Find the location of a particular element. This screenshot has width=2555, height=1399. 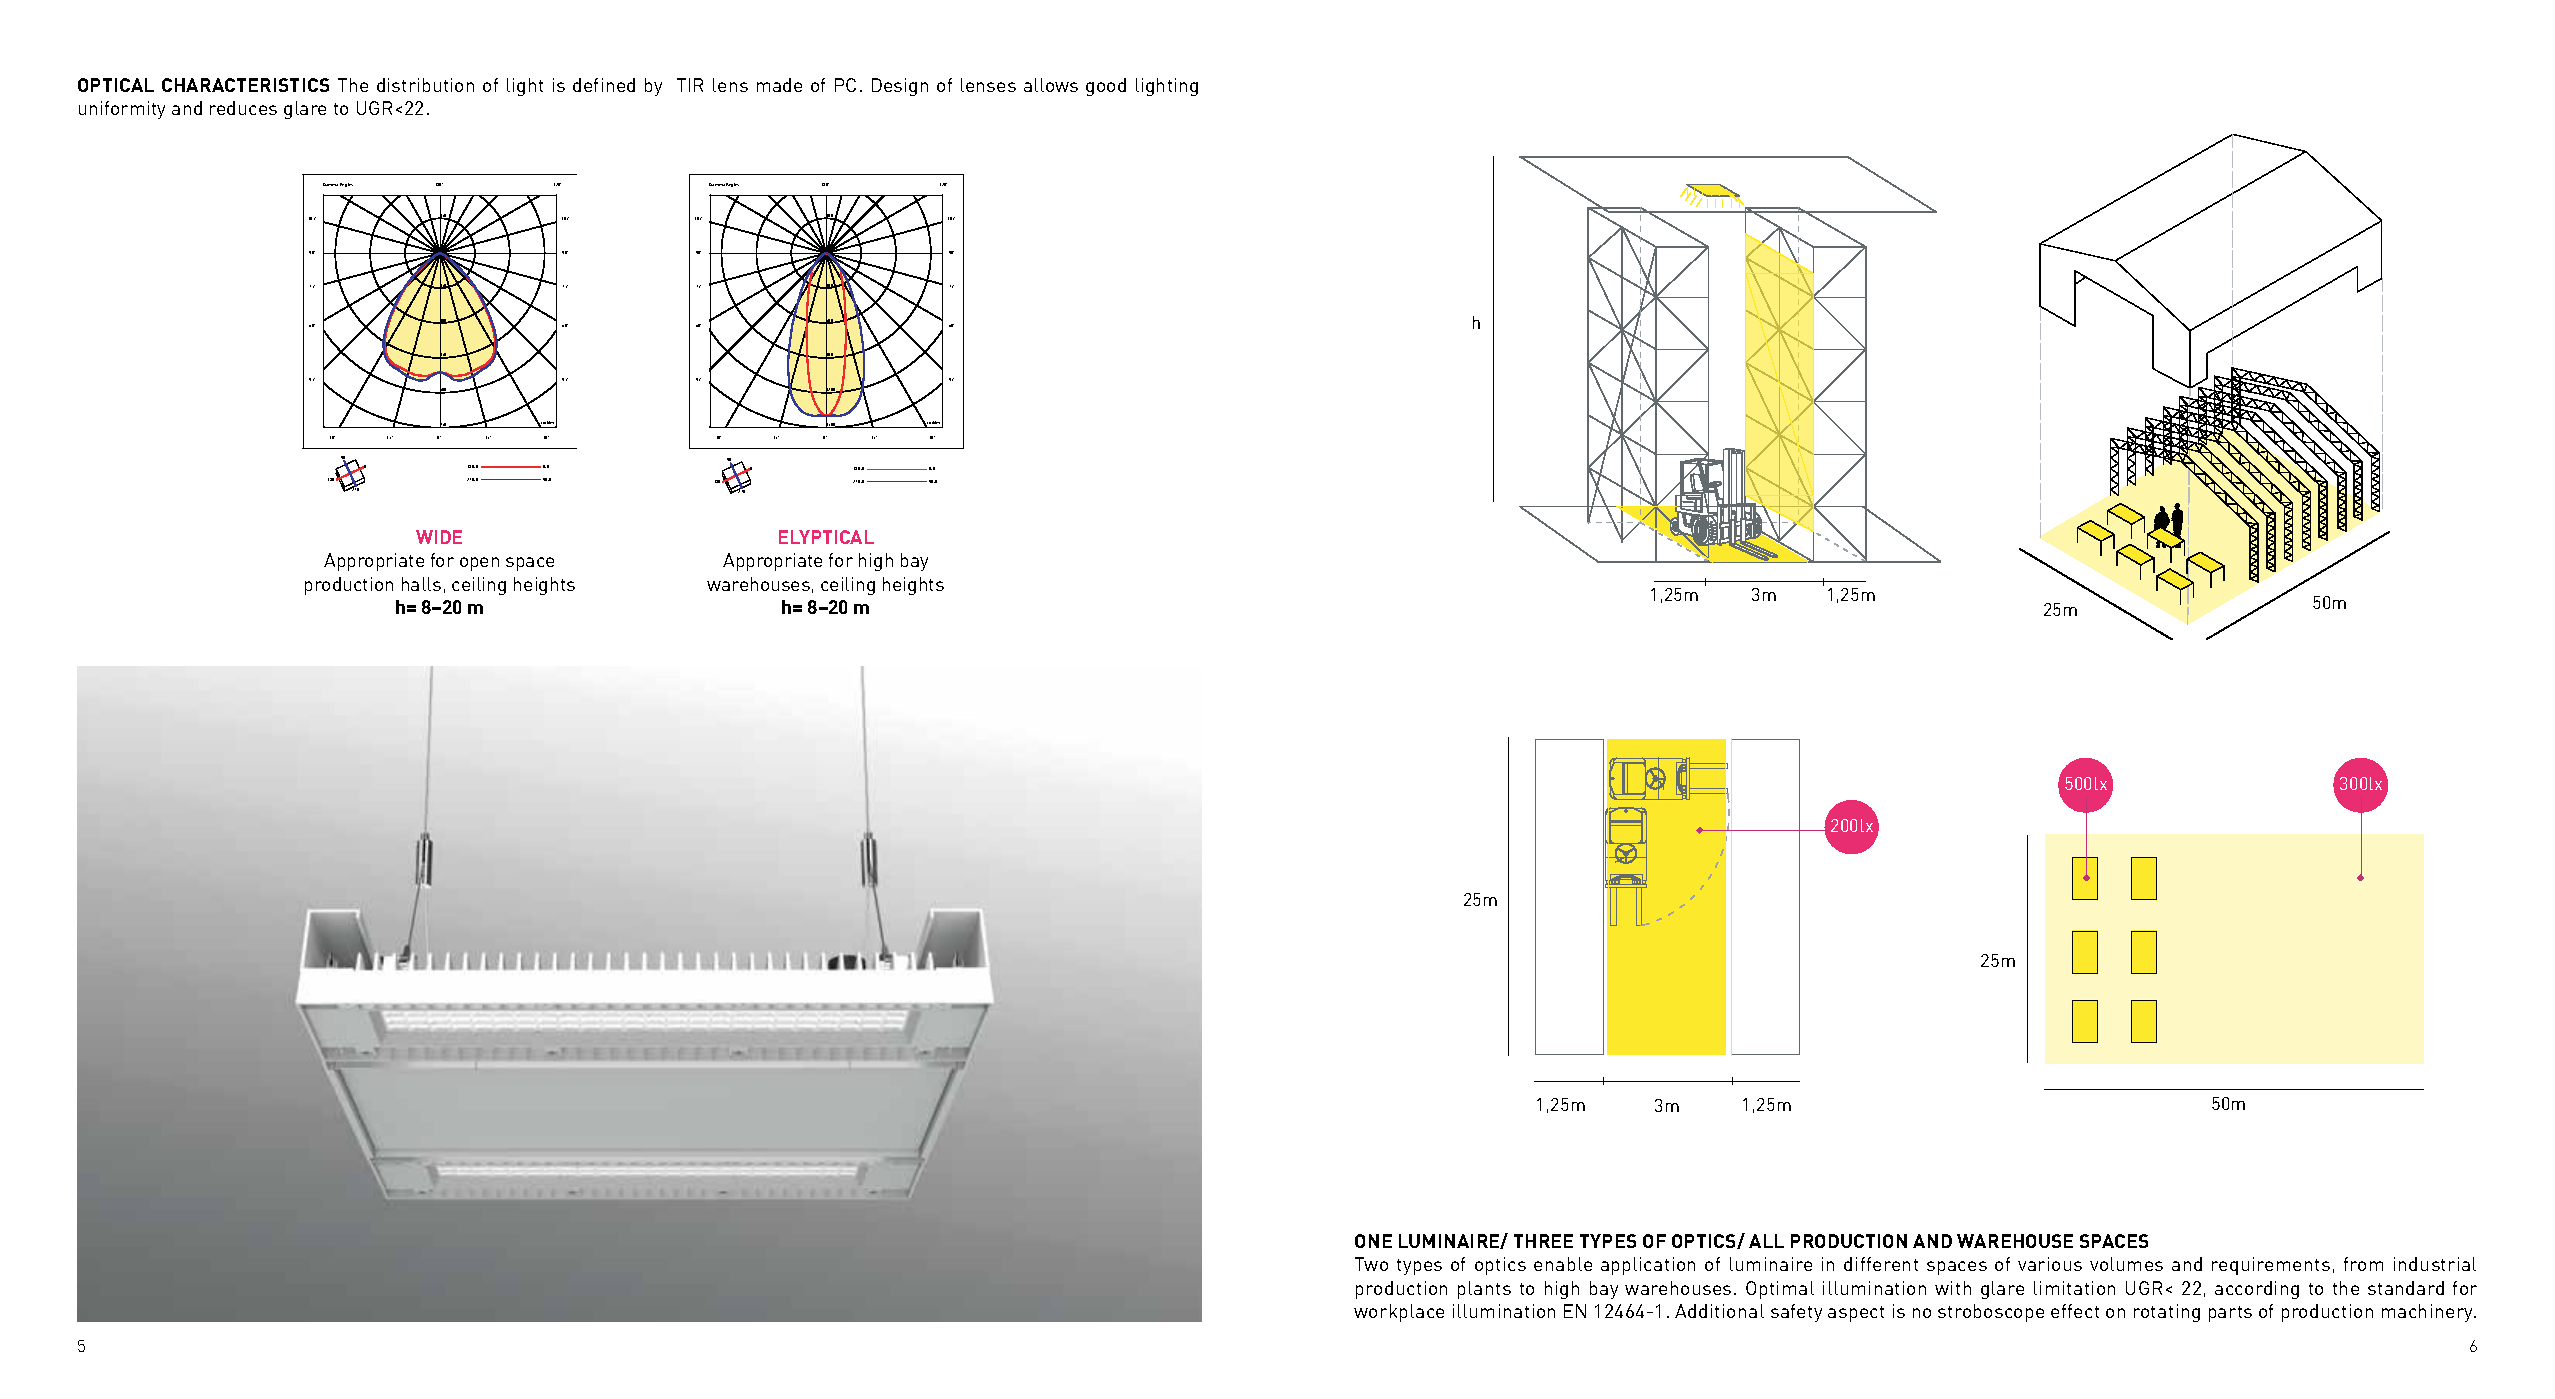

OPTICAL is located at coordinates (116, 85).
